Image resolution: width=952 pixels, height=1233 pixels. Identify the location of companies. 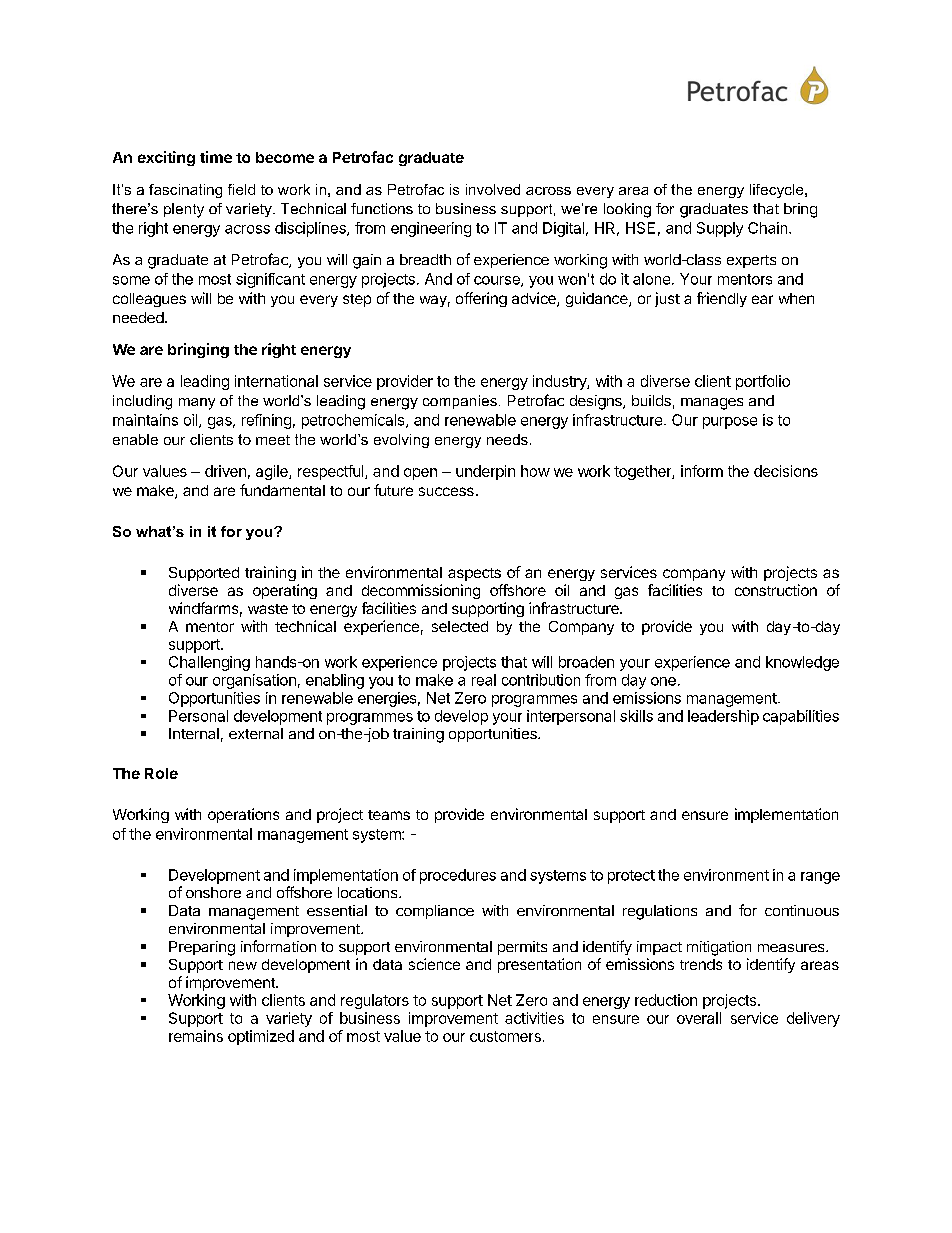
(460, 402).
